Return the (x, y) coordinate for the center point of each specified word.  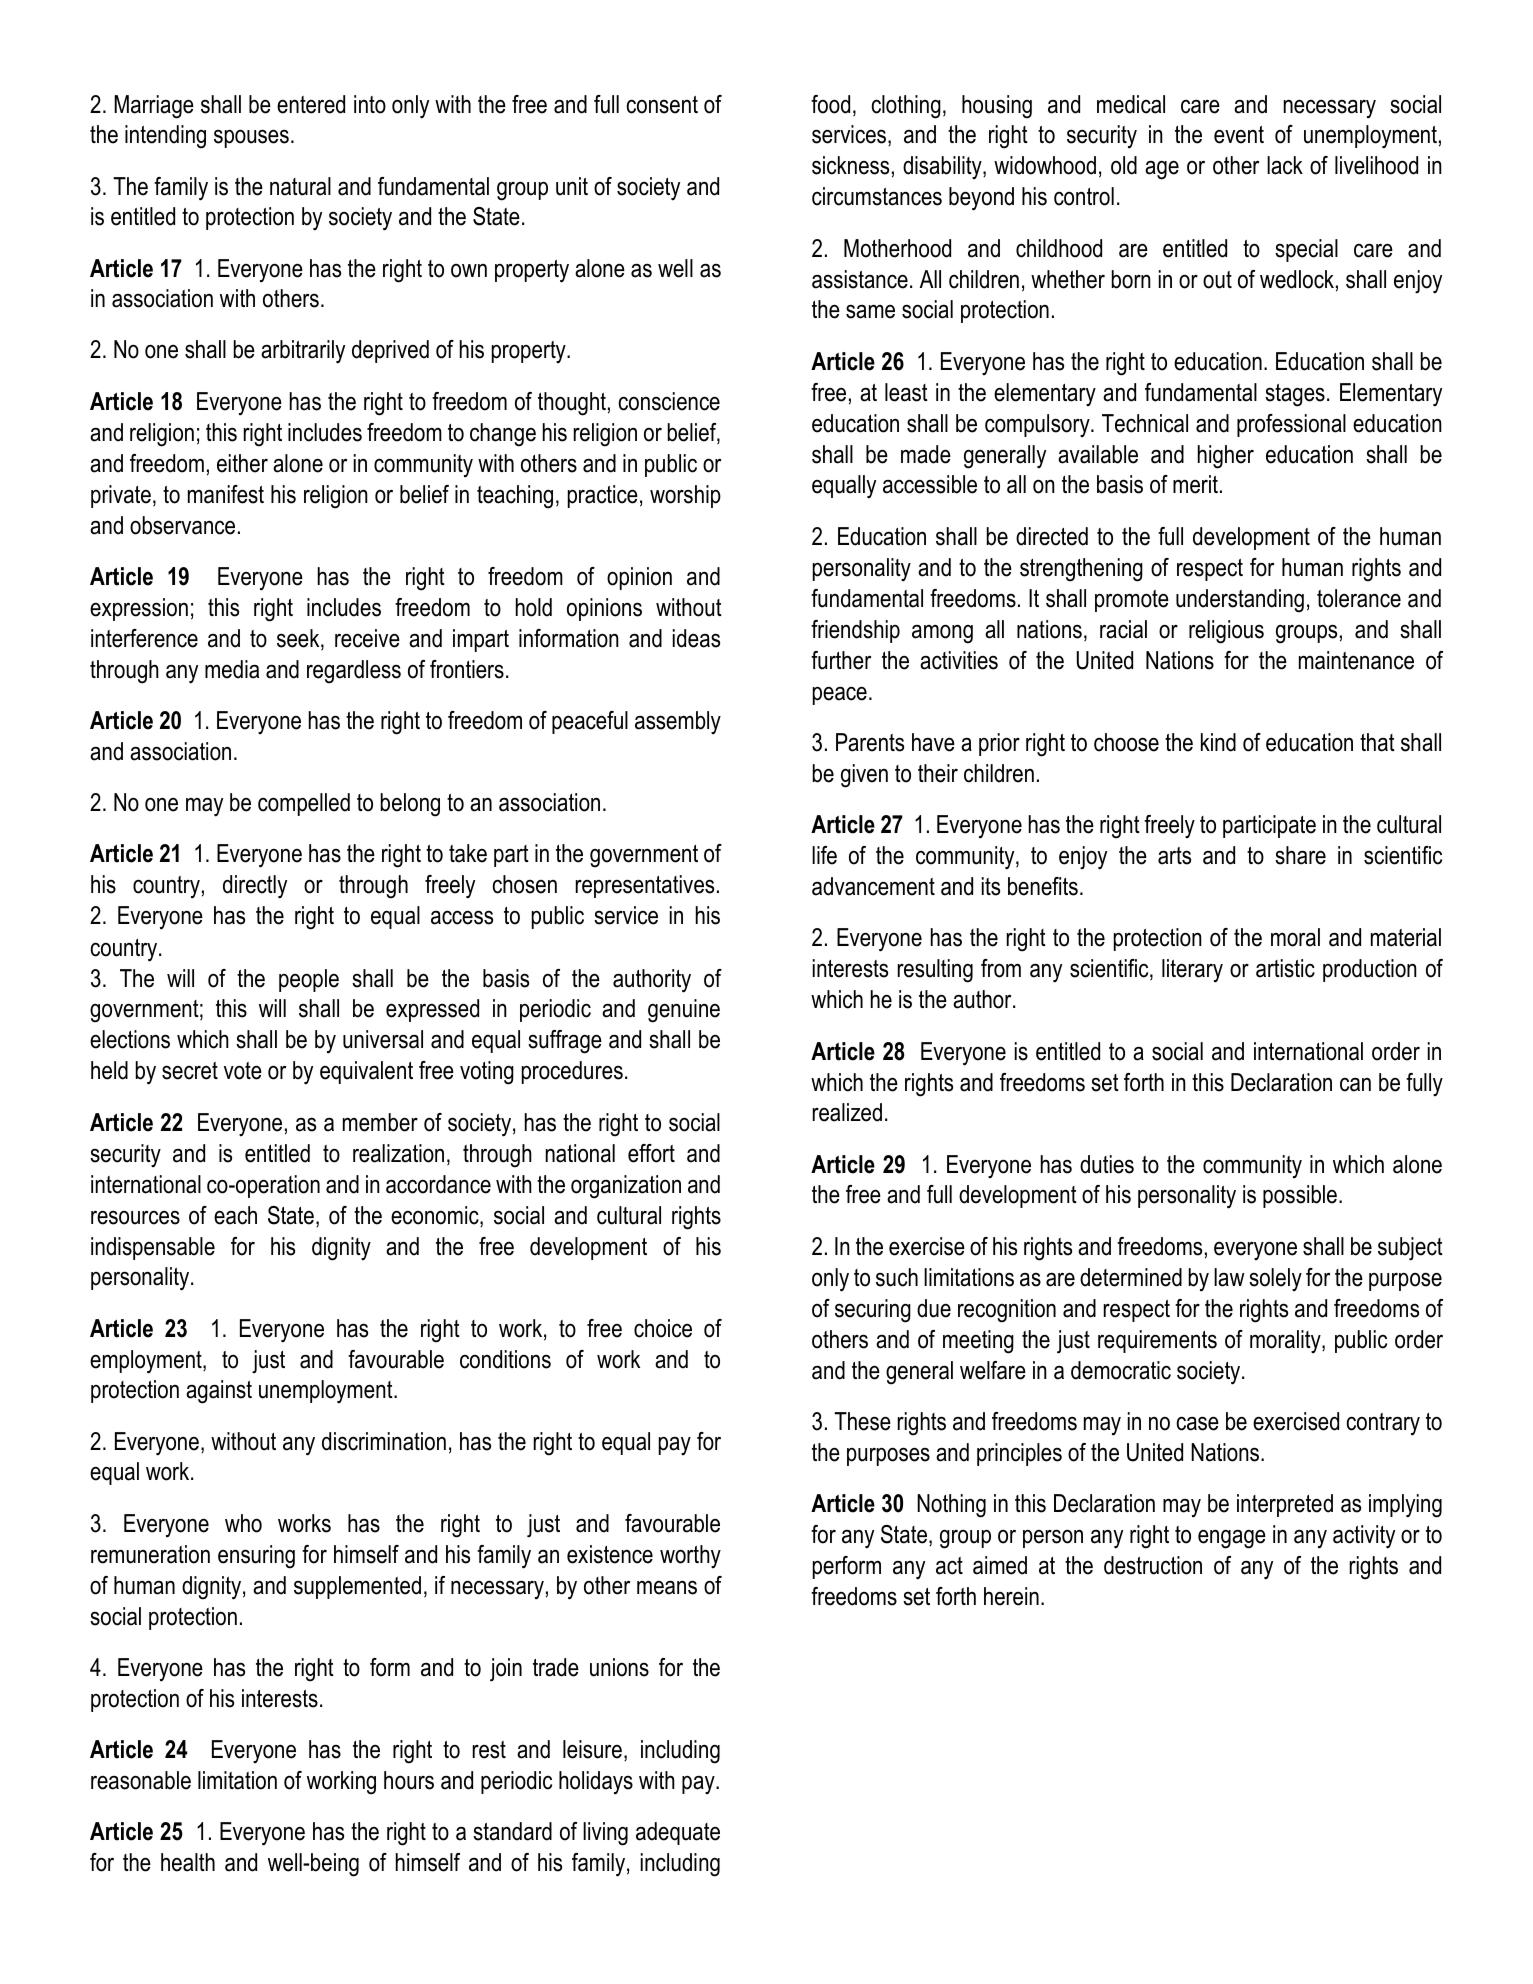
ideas (696, 638)
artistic (1285, 968)
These (862, 1421)
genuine (684, 1011)
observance (182, 525)
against (219, 1392)
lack (1285, 165)
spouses (251, 138)
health (188, 1862)
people (309, 980)
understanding (1240, 601)
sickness (850, 165)
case (1197, 1423)
